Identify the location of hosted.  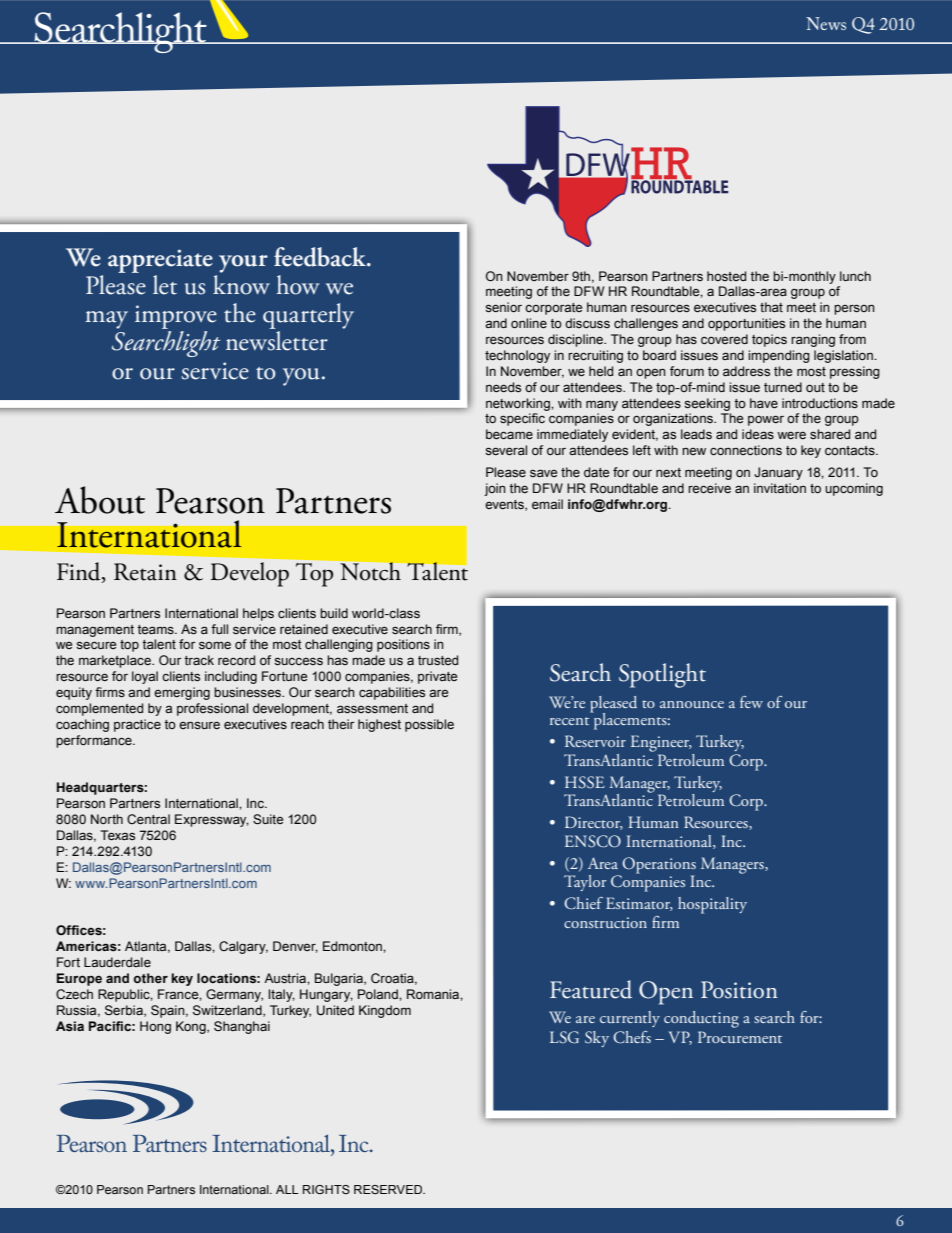
(726, 276).
